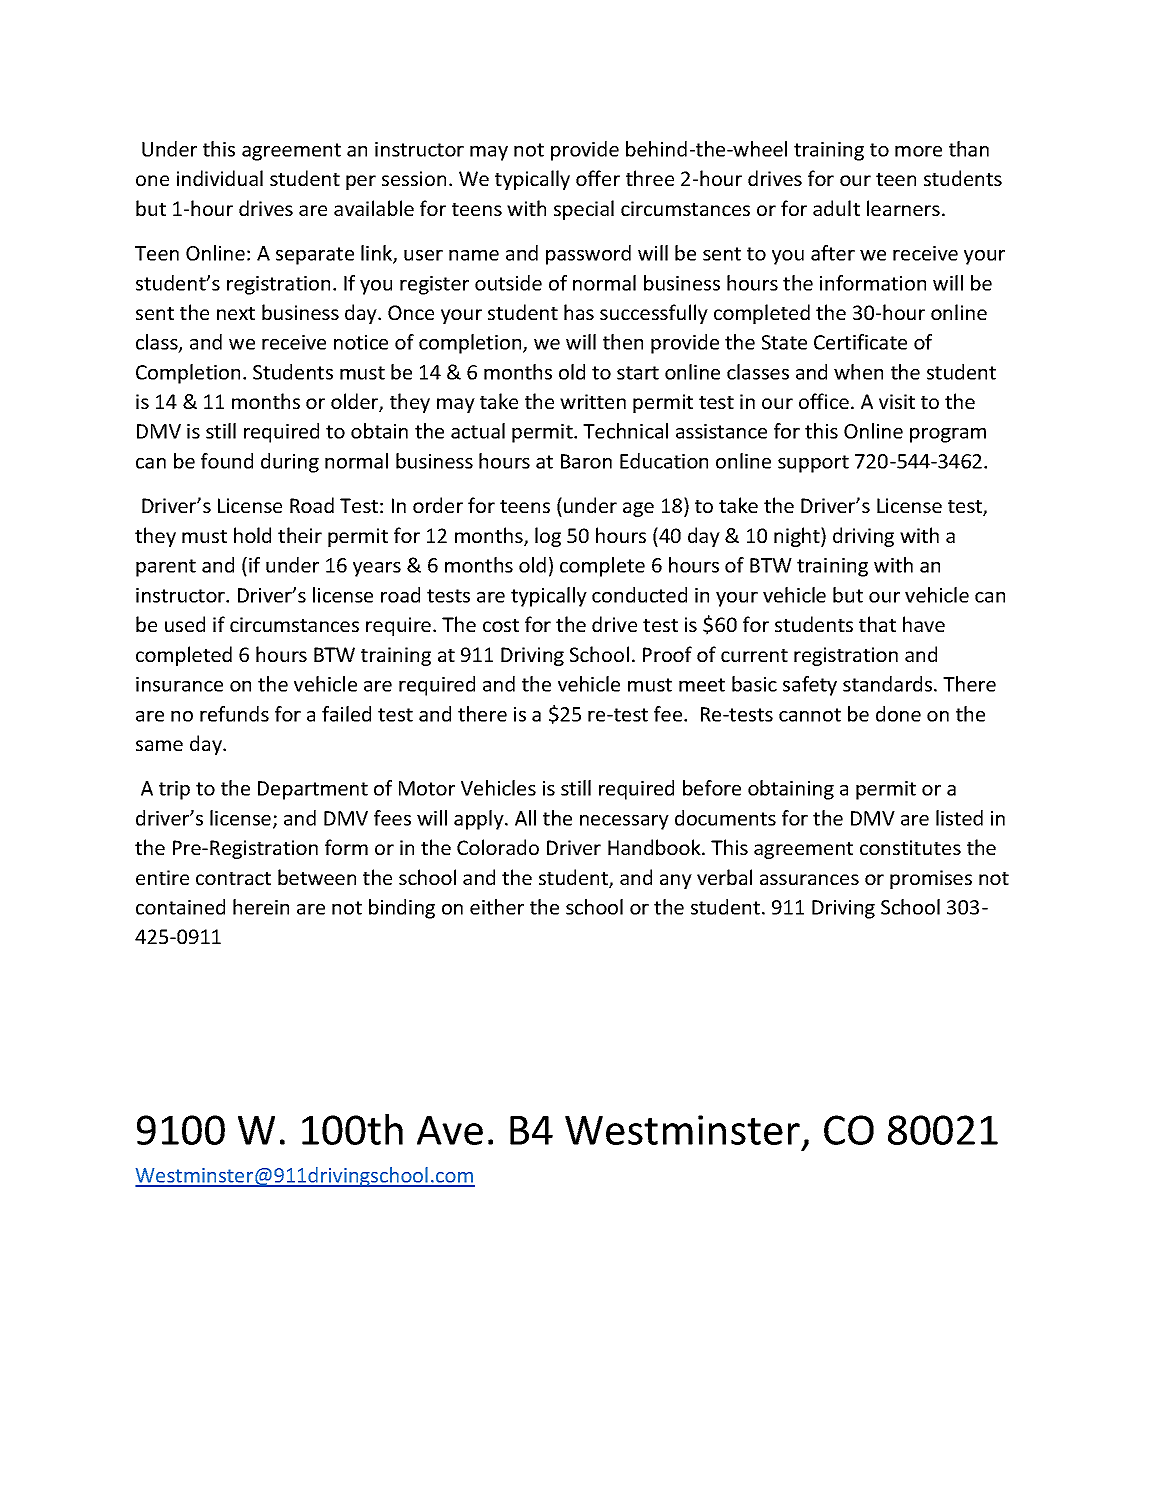 The width and height of the screenshot is (1150, 1488). I want to click on written, so click(593, 401).
